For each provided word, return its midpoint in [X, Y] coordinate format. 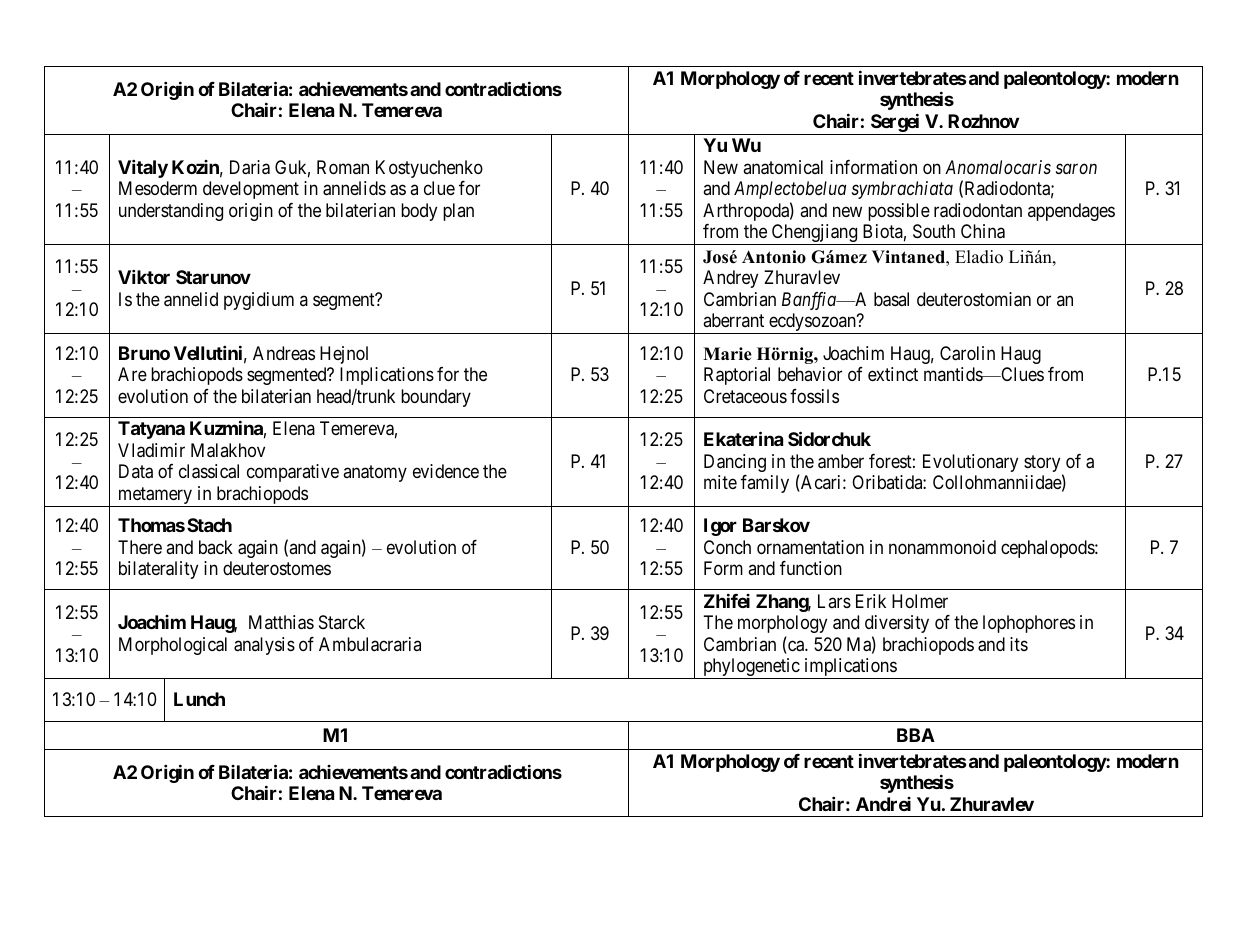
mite [720, 482]
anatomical [783, 167]
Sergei [895, 124]
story [1043, 465]
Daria [250, 167]
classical [209, 471]
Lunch [199, 699]
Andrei [883, 804]
